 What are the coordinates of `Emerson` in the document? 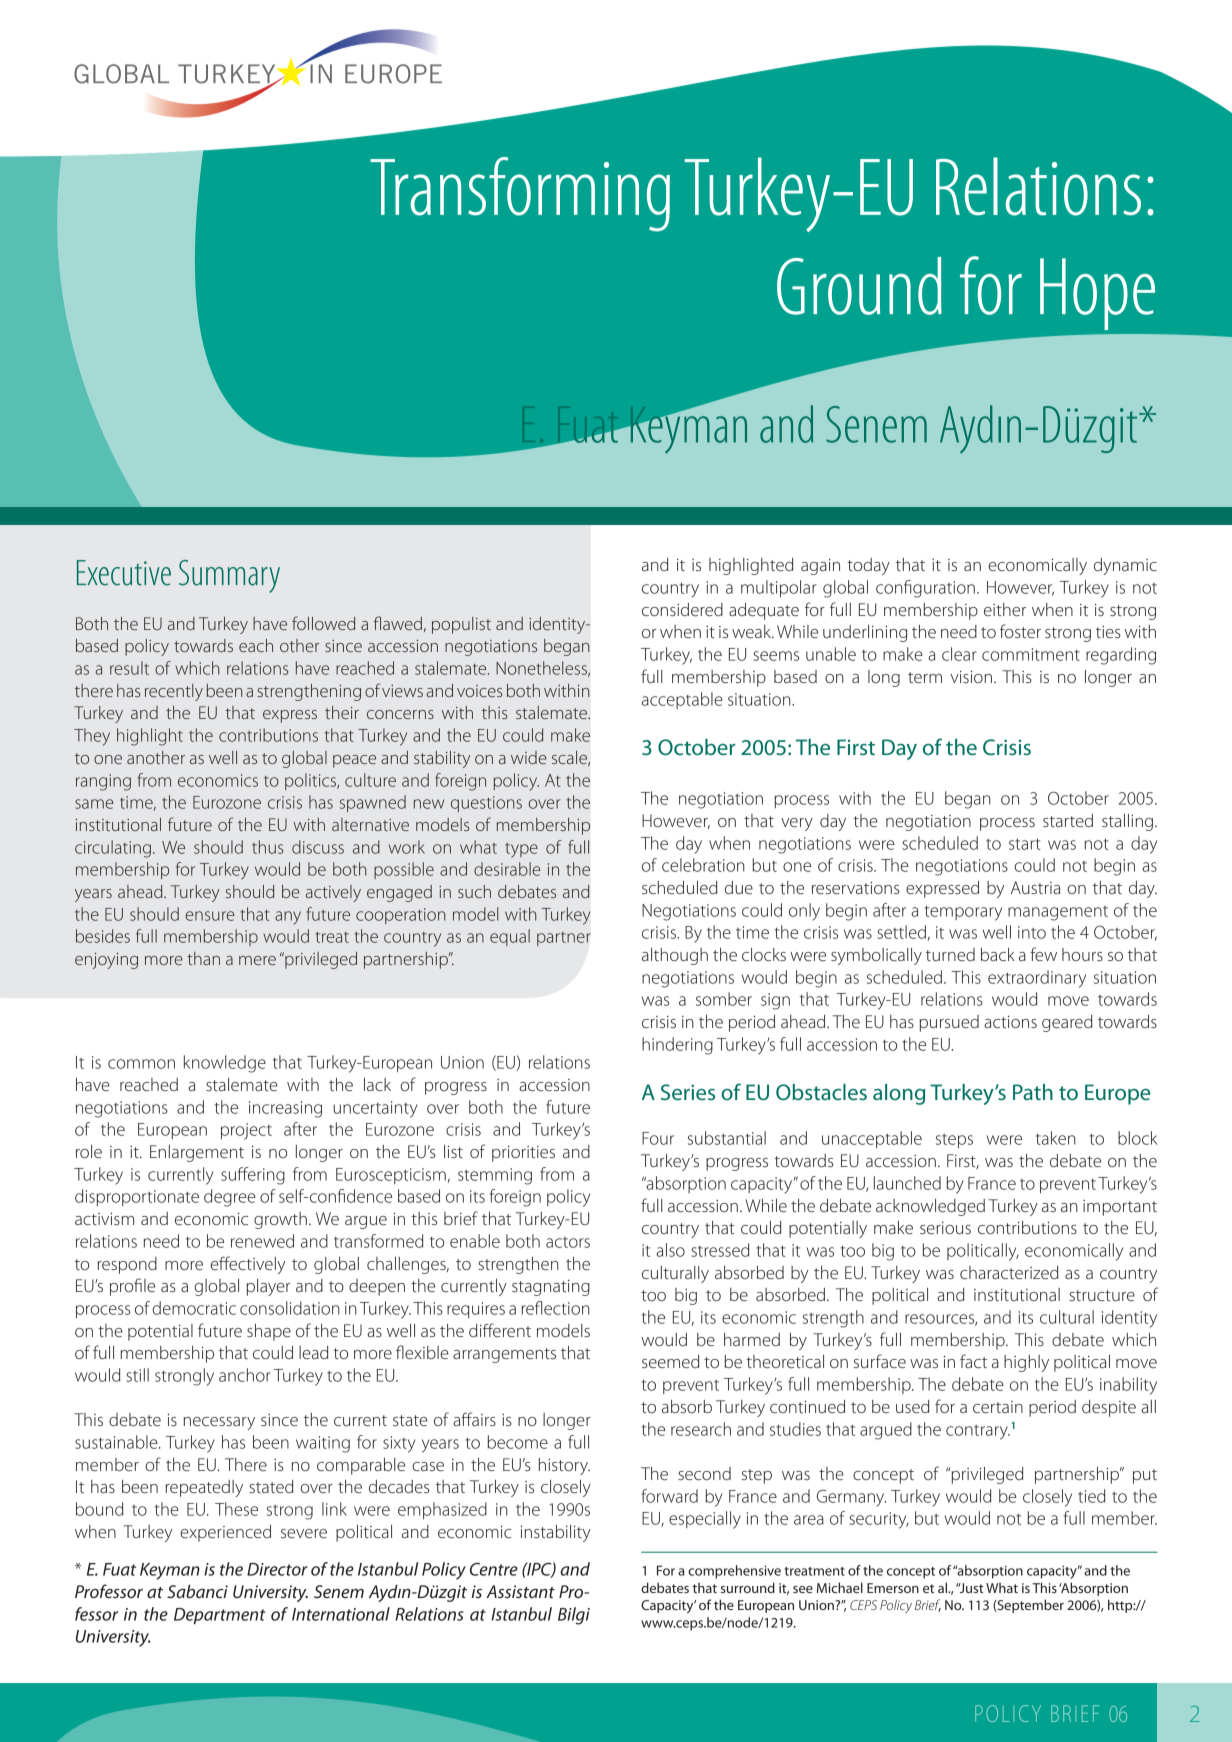 It's located at (893, 1588).
